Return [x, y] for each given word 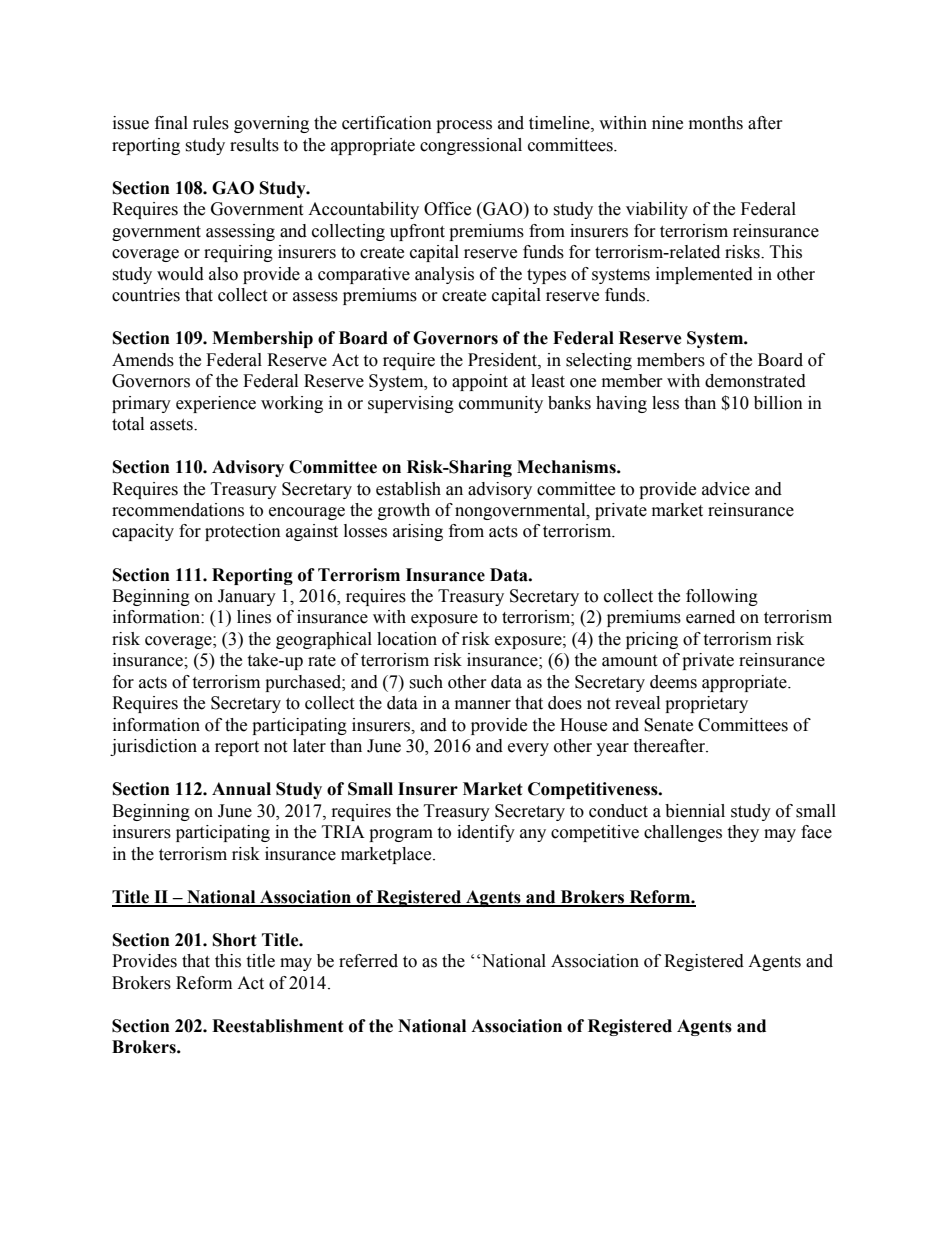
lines [254, 617]
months [716, 123]
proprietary [706, 704]
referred [368, 961]
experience [216, 404]
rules [211, 123]
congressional [471, 146]
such [426, 682]
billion [778, 403]
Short [235, 940]
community [501, 404]
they [743, 833]
